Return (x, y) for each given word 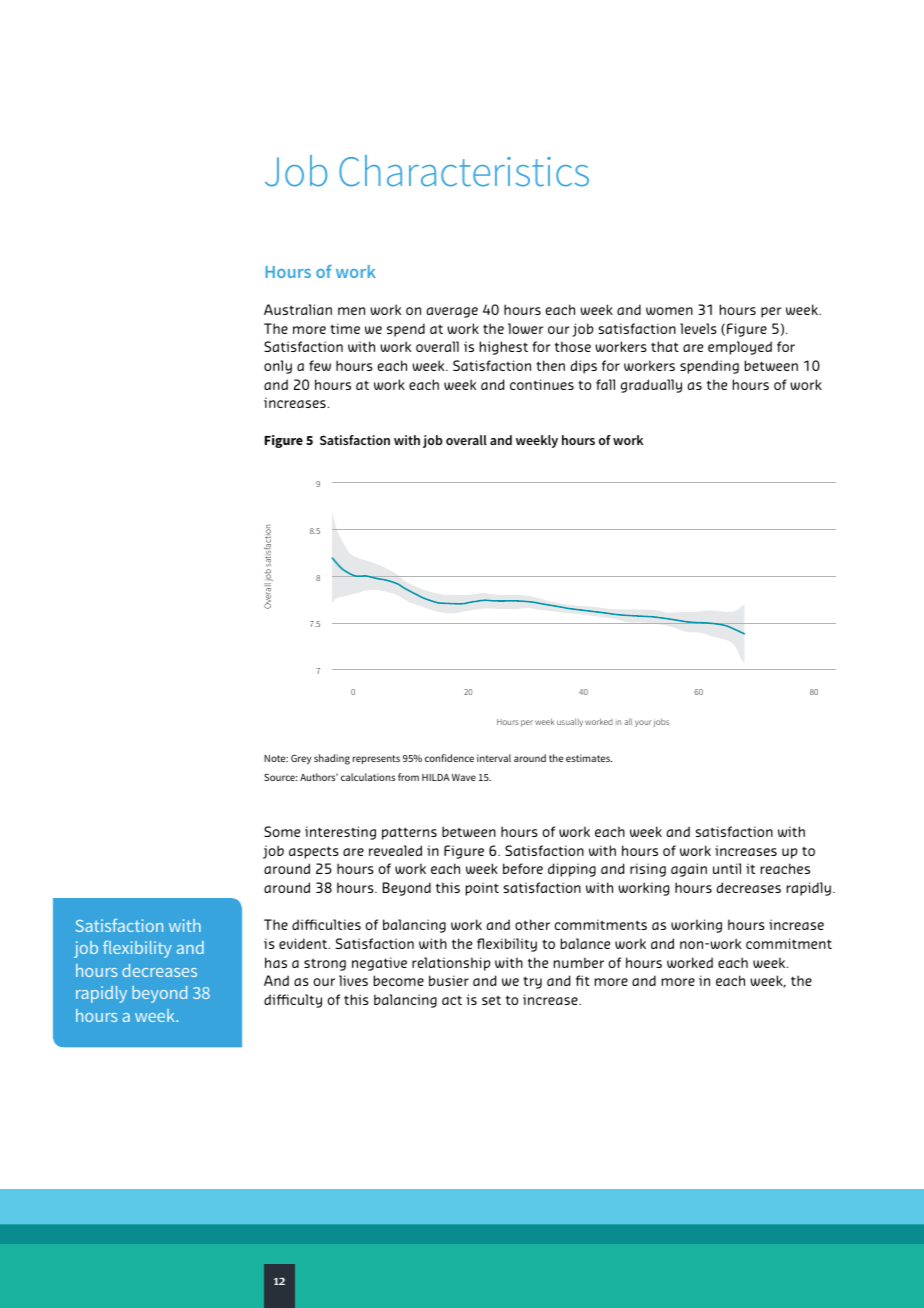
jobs (661, 722)
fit (583, 980)
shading (332, 759)
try (532, 982)
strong (325, 965)
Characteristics (464, 171)
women (669, 311)
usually (570, 722)
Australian (298, 309)
